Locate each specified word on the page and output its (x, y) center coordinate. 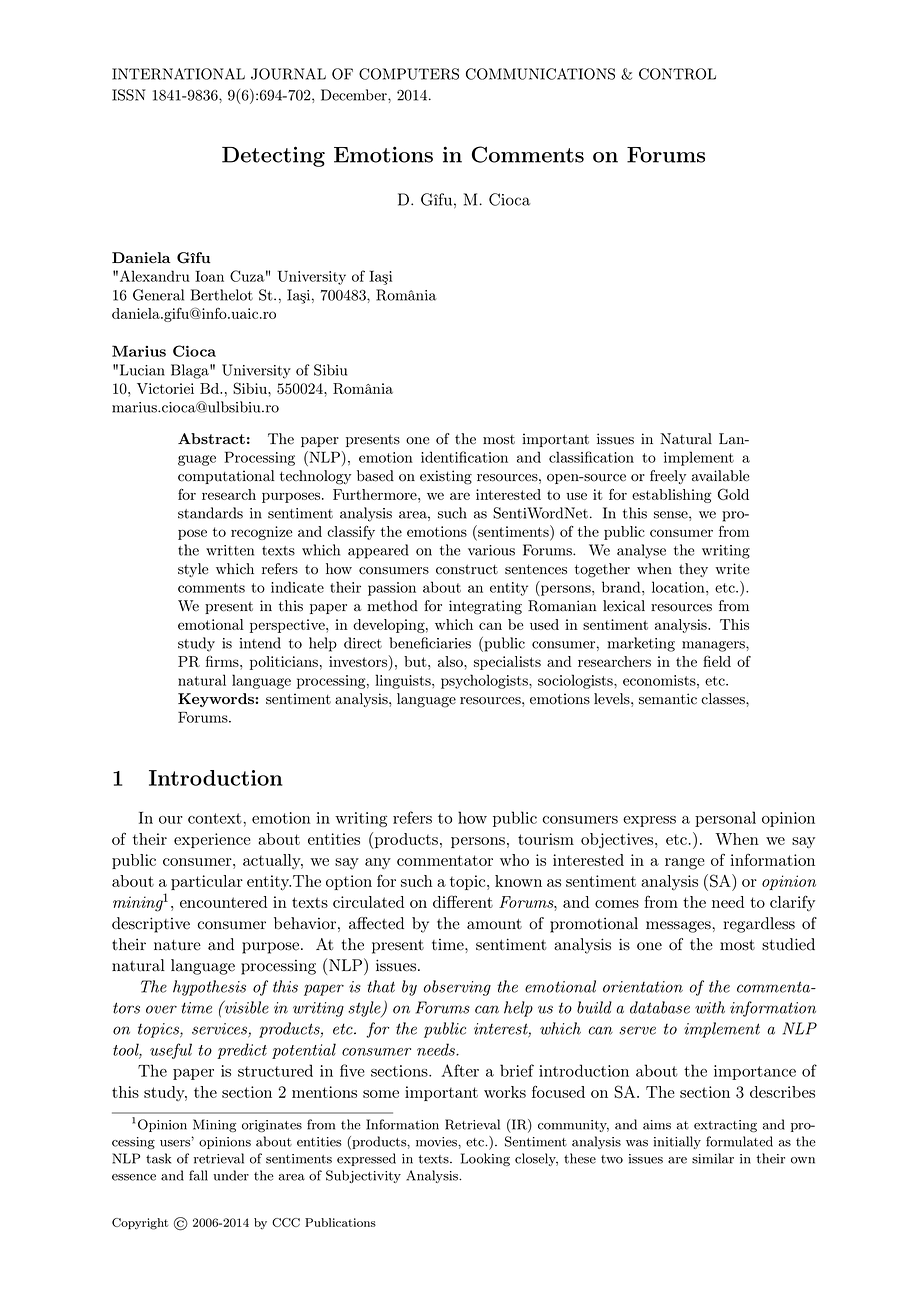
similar (713, 1158)
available (720, 476)
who (514, 860)
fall (198, 1175)
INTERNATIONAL (178, 74)
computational (226, 477)
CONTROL (677, 74)
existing (446, 477)
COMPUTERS (409, 74)
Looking (485, 1159)
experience (212, 840)
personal (725, 819)
